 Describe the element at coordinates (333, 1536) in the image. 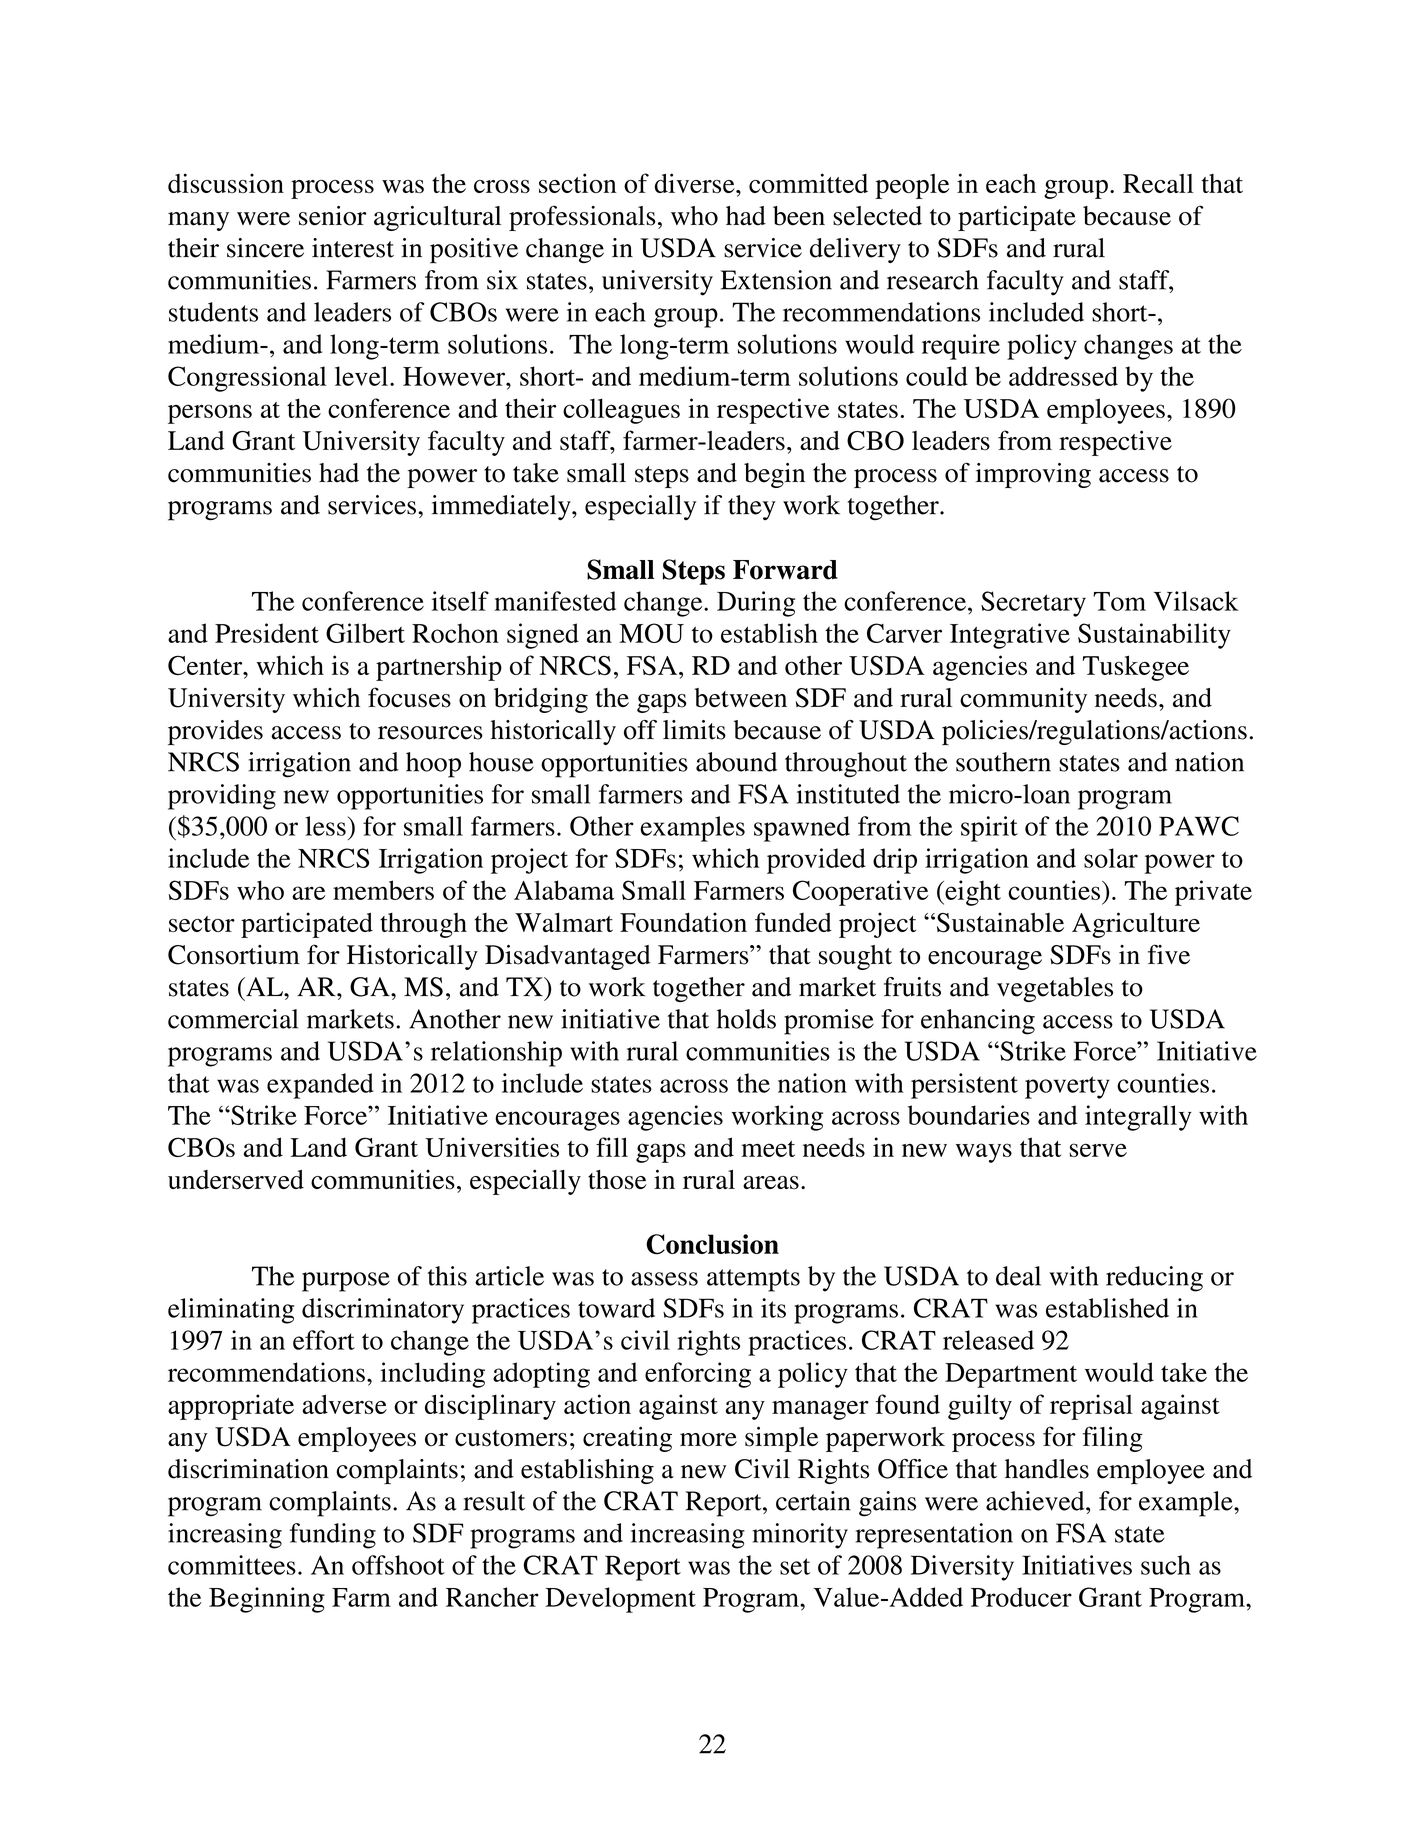

I see `funding` at that location.
